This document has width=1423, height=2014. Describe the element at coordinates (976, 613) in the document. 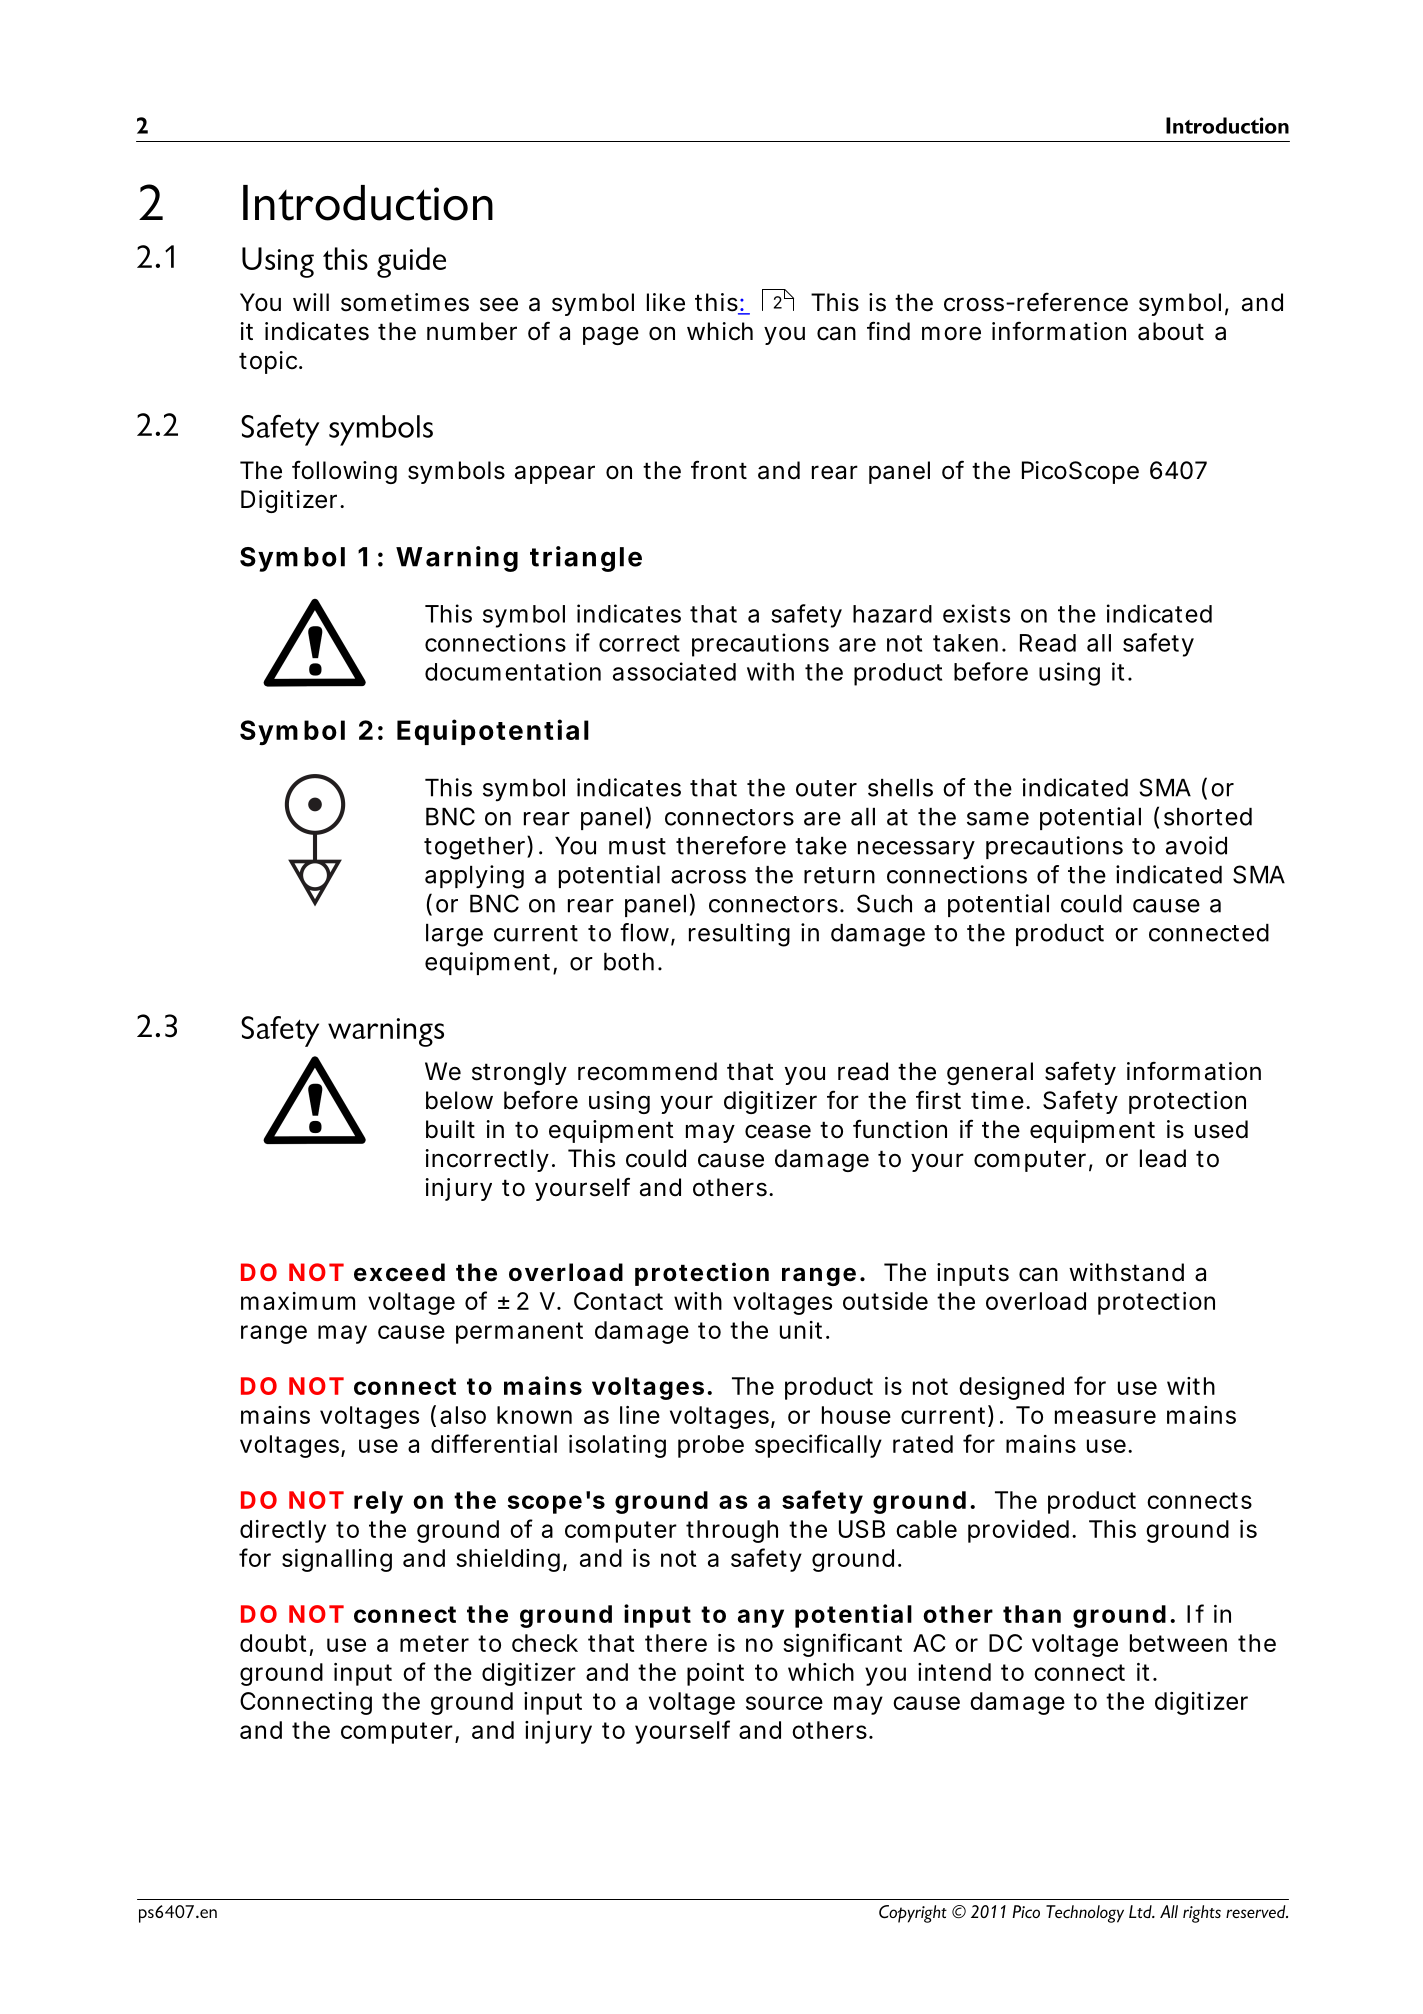

I see `exists` at that location.
